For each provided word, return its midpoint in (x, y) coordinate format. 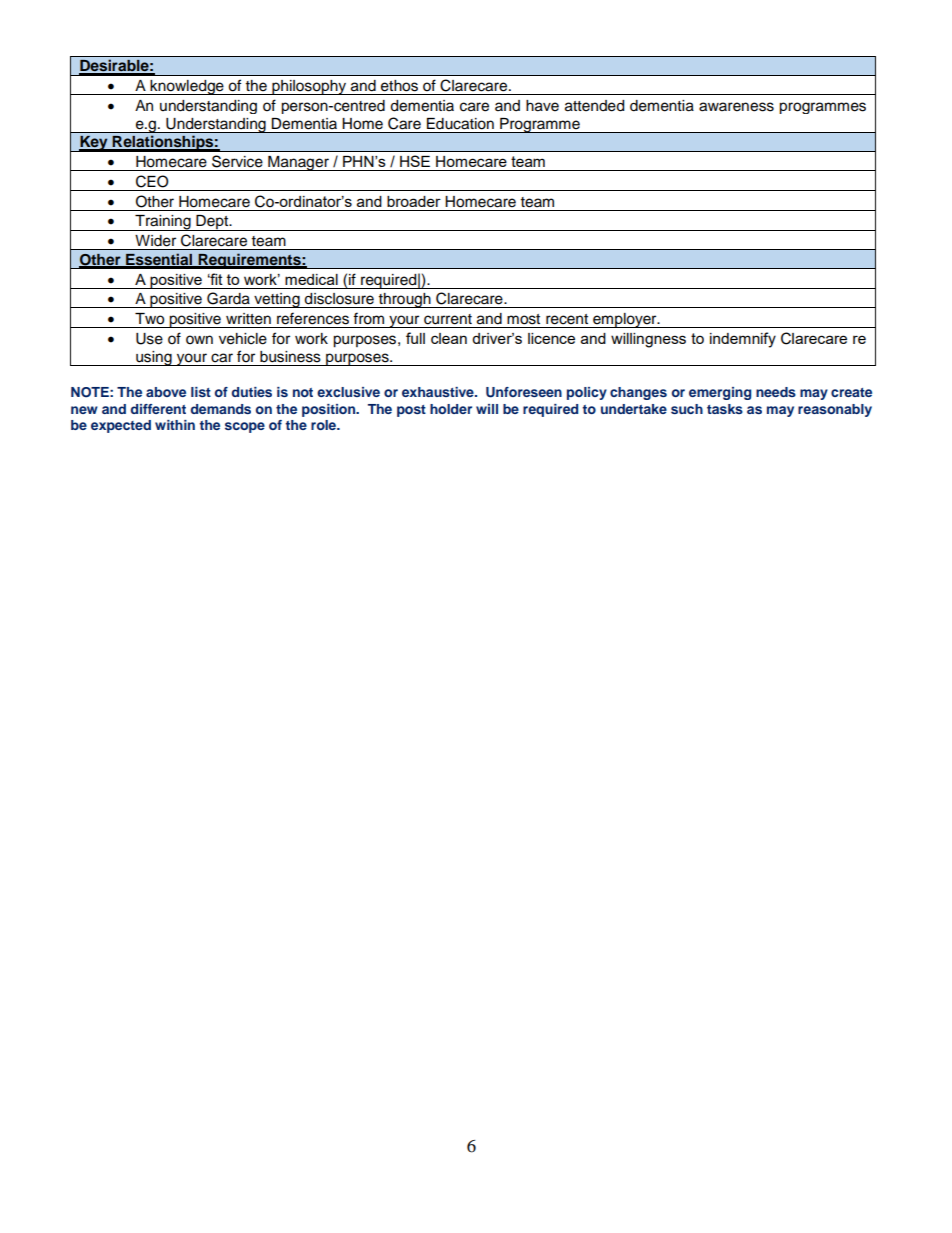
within (175, 425)
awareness (736, 107)
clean (449, 338)
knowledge (187, 87)
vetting (277, 300)
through (405, 300)
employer (625, 320)
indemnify (743, 340)
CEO (152, 181)
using (154, 358)
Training (163, 223)
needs (776, 392)
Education (460, 124)
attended (594, 106)
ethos (399, 86)
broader (414, 201)
